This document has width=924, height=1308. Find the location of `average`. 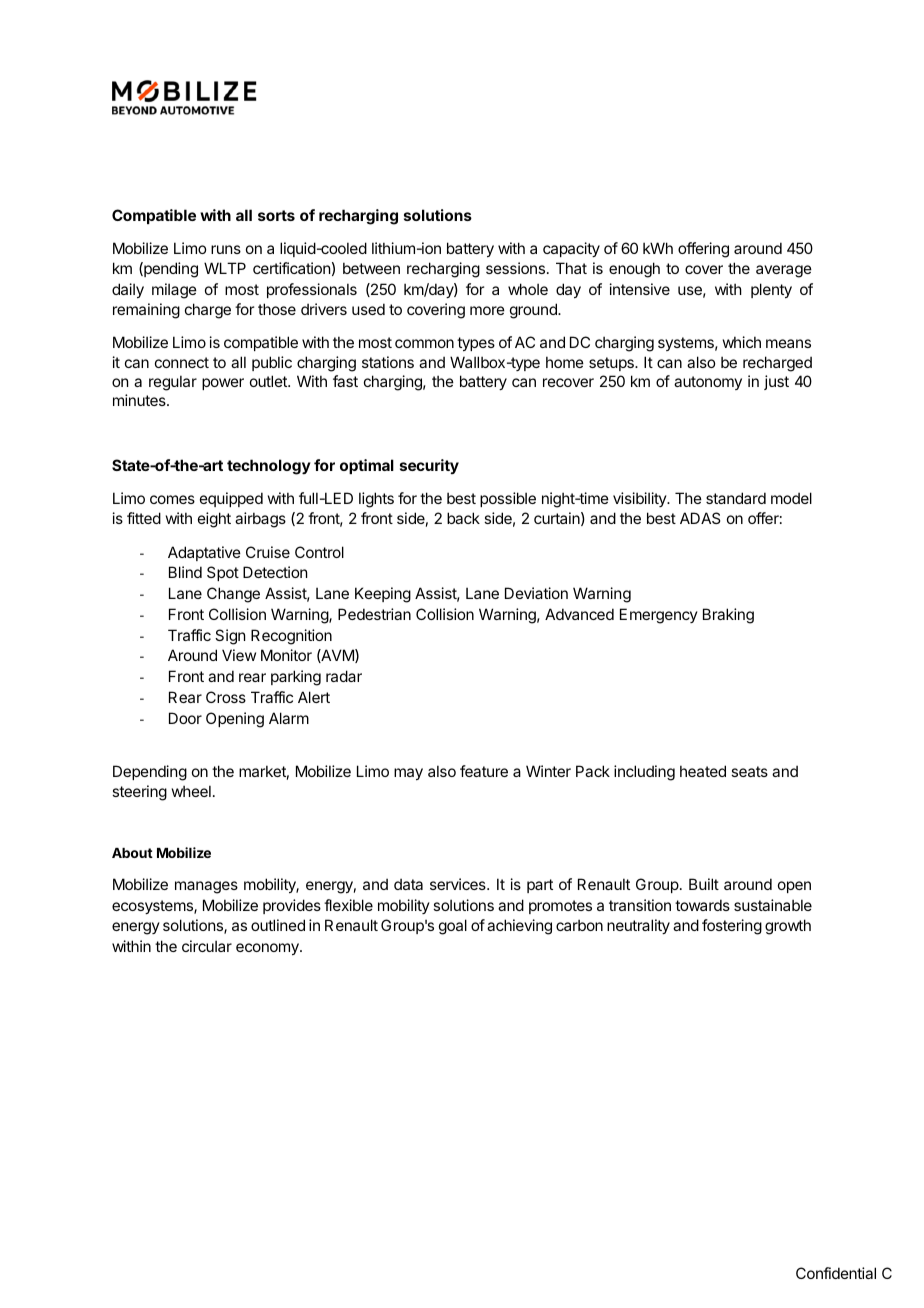

average is located at coordinates (784, 271).
